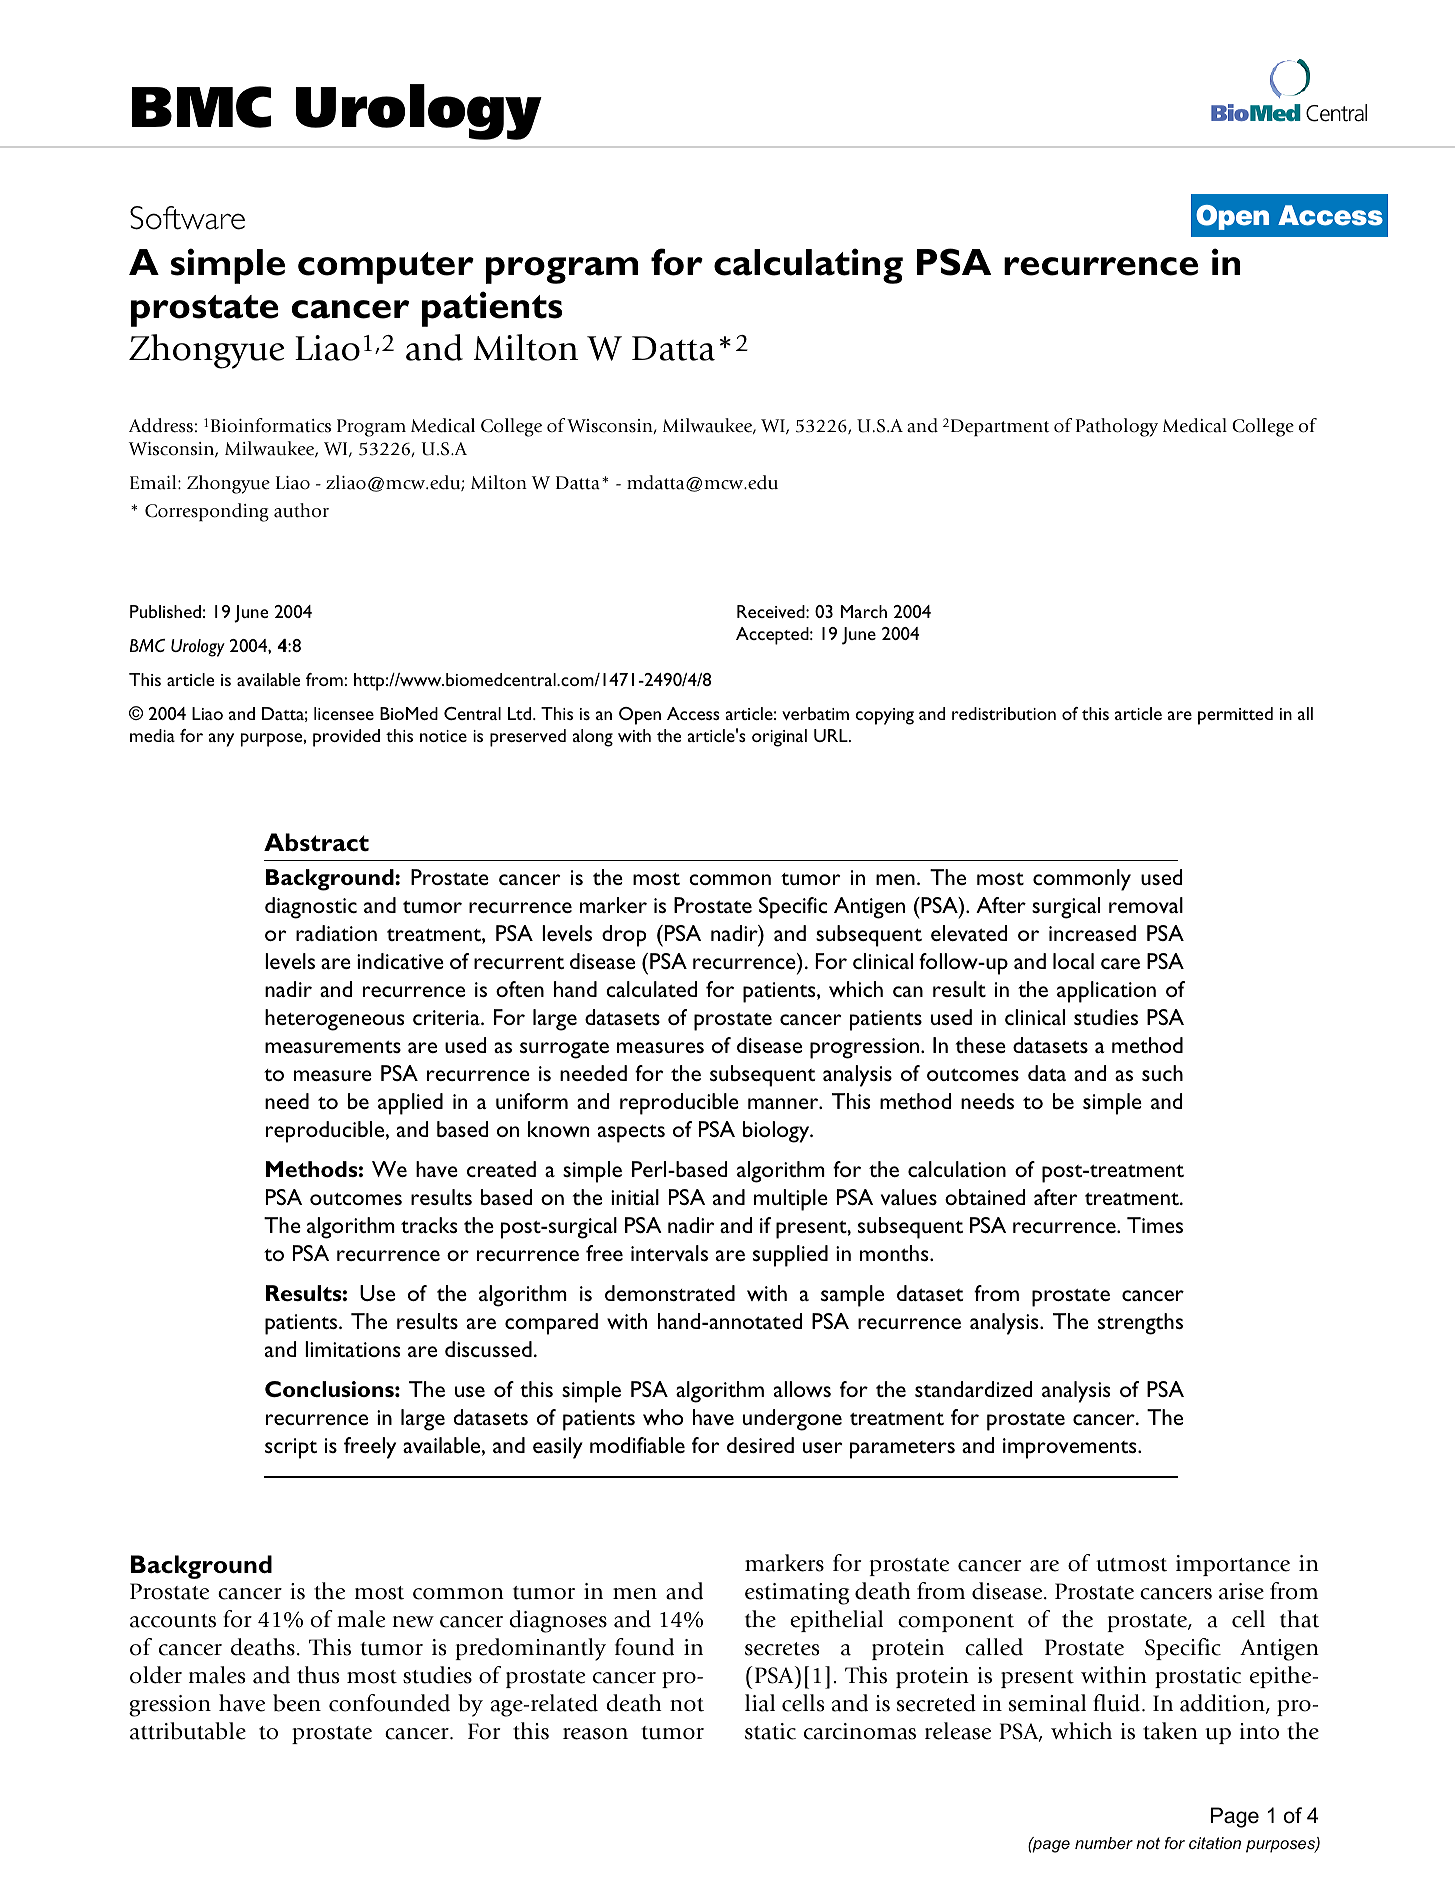 This image has width=1455, height=1889. Describe the element at coordinates (346, 738) in the image. I see `provided` at that location.
